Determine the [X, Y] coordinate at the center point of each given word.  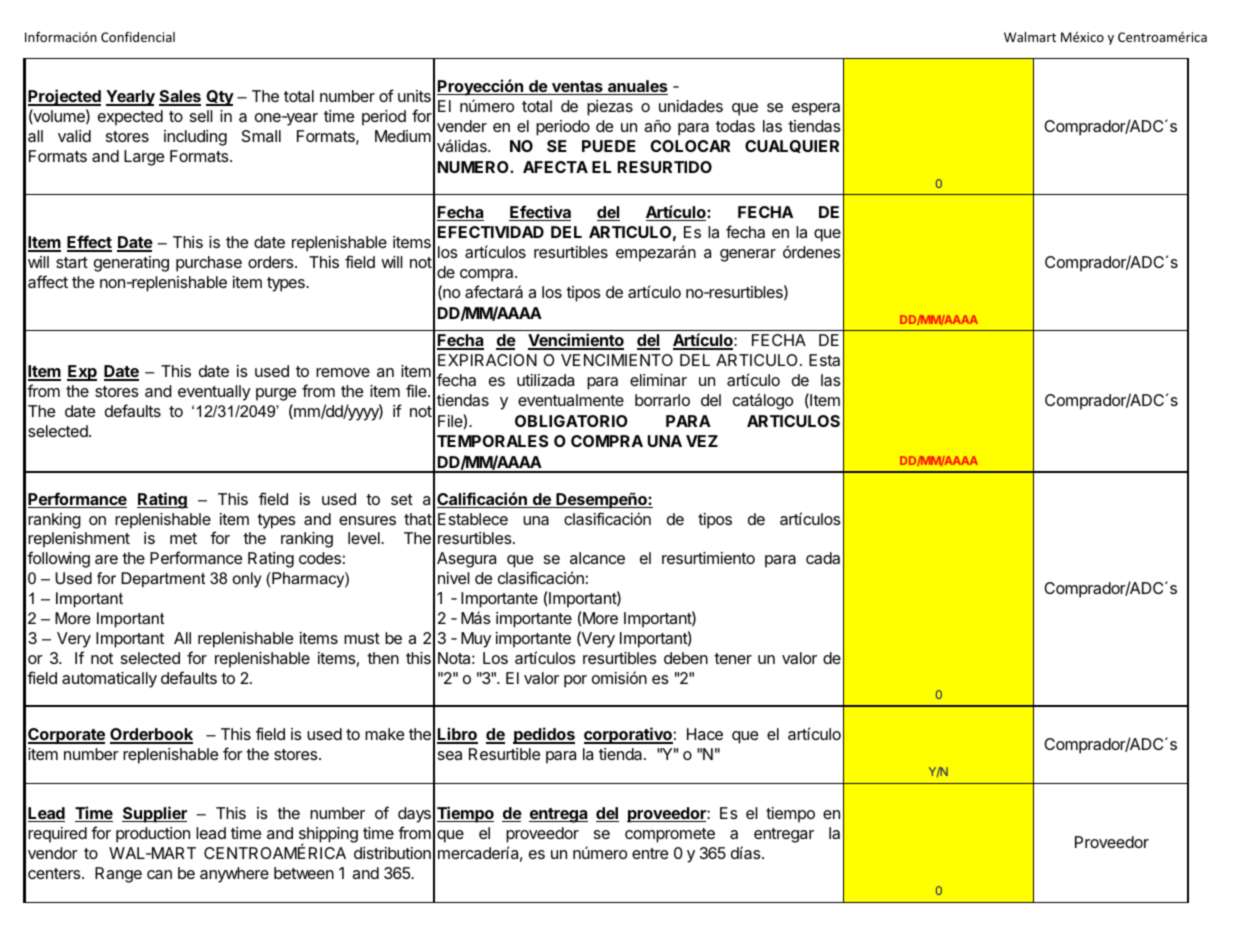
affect [48, 281]
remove [343, 372]
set [402, 499]
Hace [705, 734]
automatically [109, 680]
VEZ [702, 441]
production [153, 835]
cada [823, 558]
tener [733, 658]
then [383, 658]
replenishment [79, 540]
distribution [392, 853]
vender [462, 126]
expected [130, 118]
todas [735, 126]
